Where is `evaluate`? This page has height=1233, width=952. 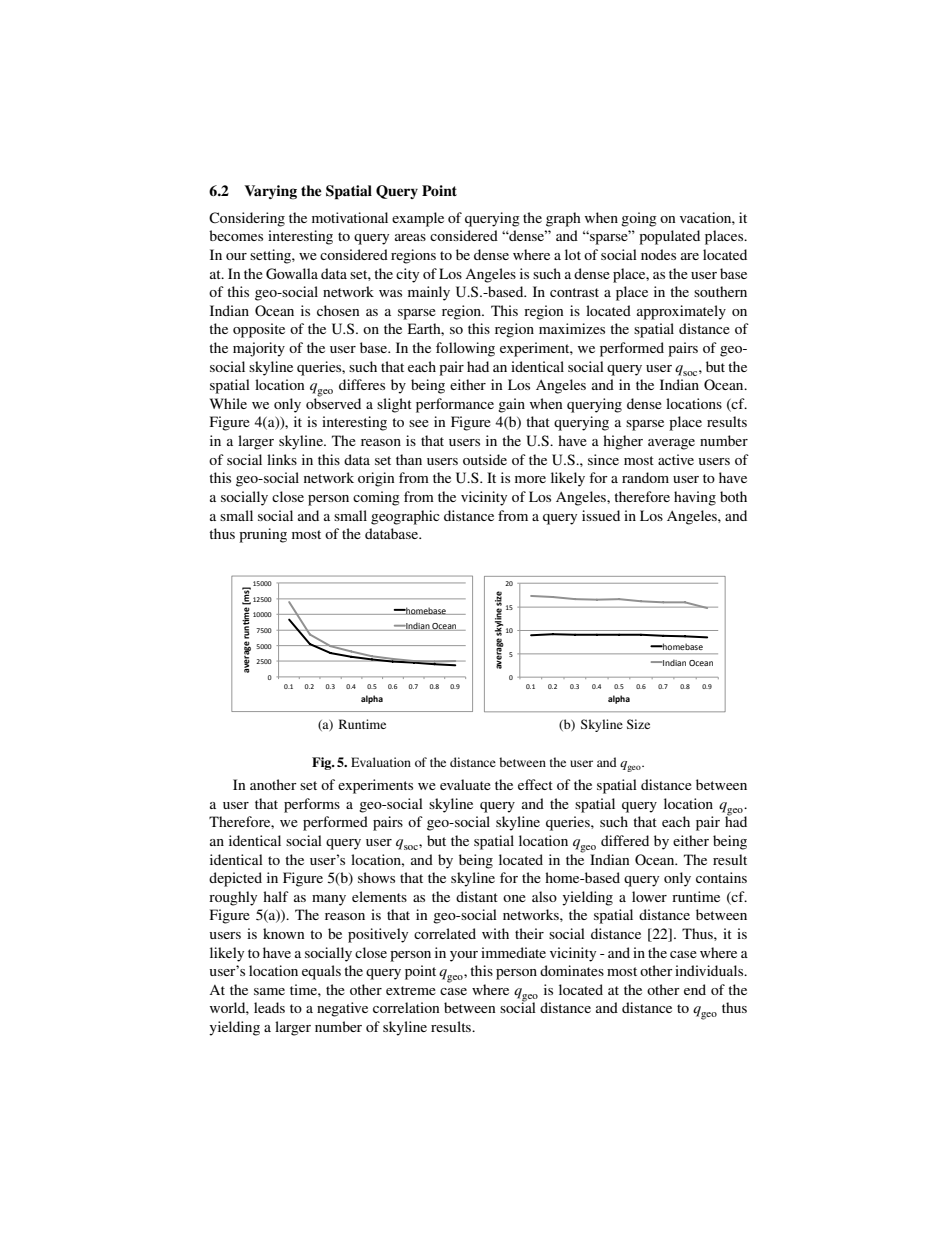 evaluate is located at coordinates (465, 784).
